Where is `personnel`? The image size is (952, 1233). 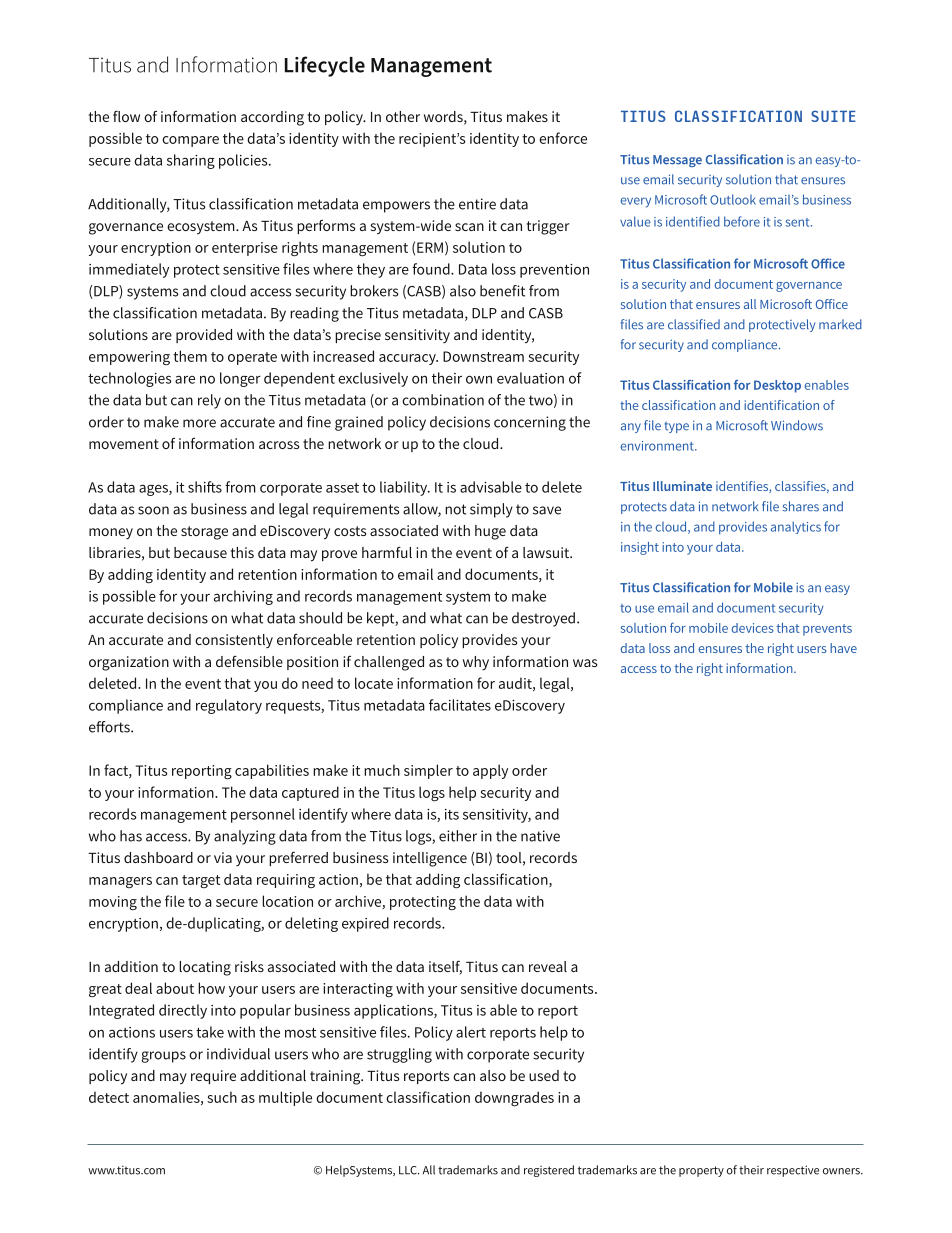 personnel is located at coordinates (263, 815).
